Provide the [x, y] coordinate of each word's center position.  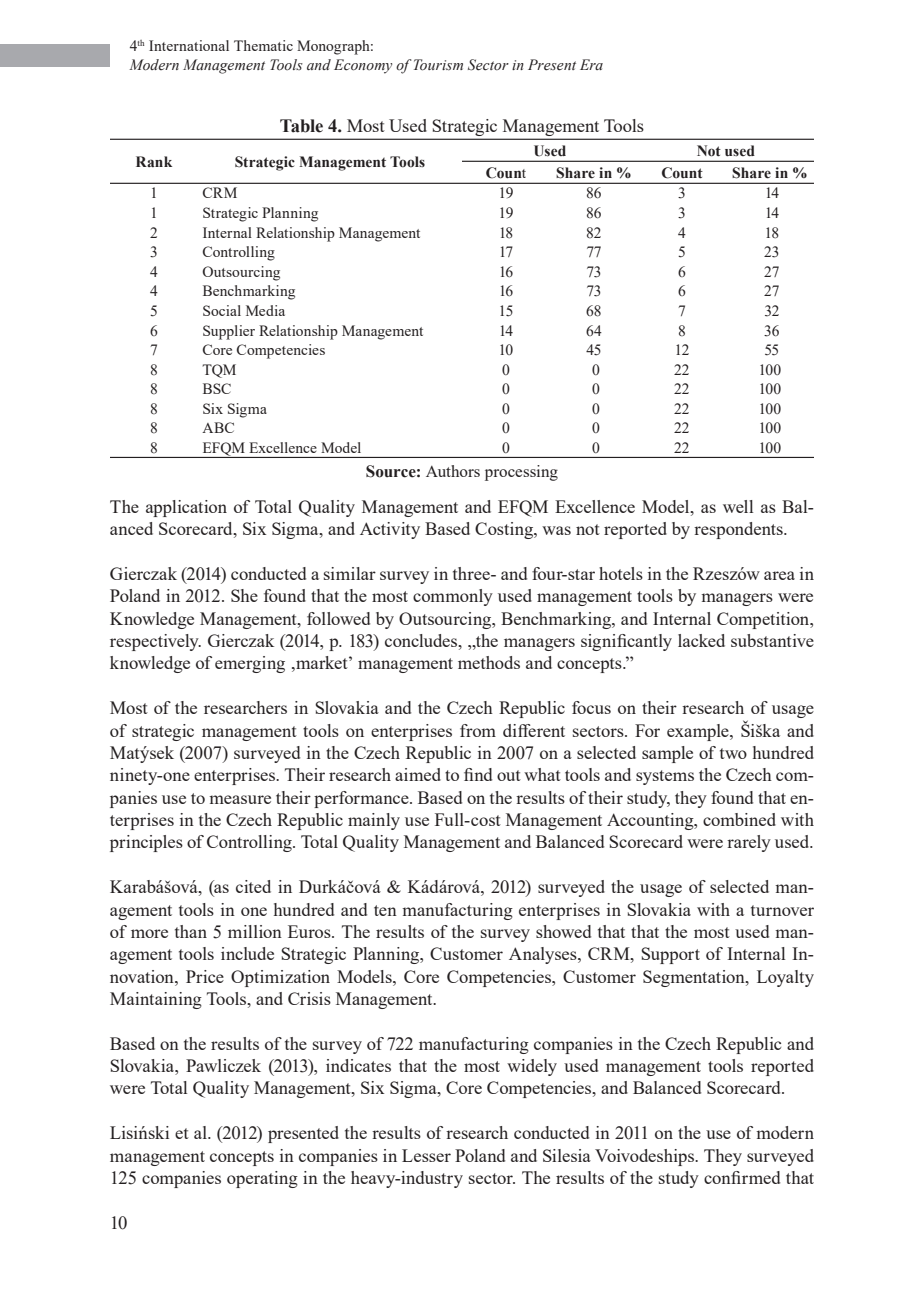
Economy [363, 66]
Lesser [426, 1155]
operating [262, 1179]
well [738, 506]
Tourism [438, 65]
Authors [453, 471]
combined [739, 819]
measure [240, 799]
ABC [218, 427]
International [189, 45]
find [478, 774]
